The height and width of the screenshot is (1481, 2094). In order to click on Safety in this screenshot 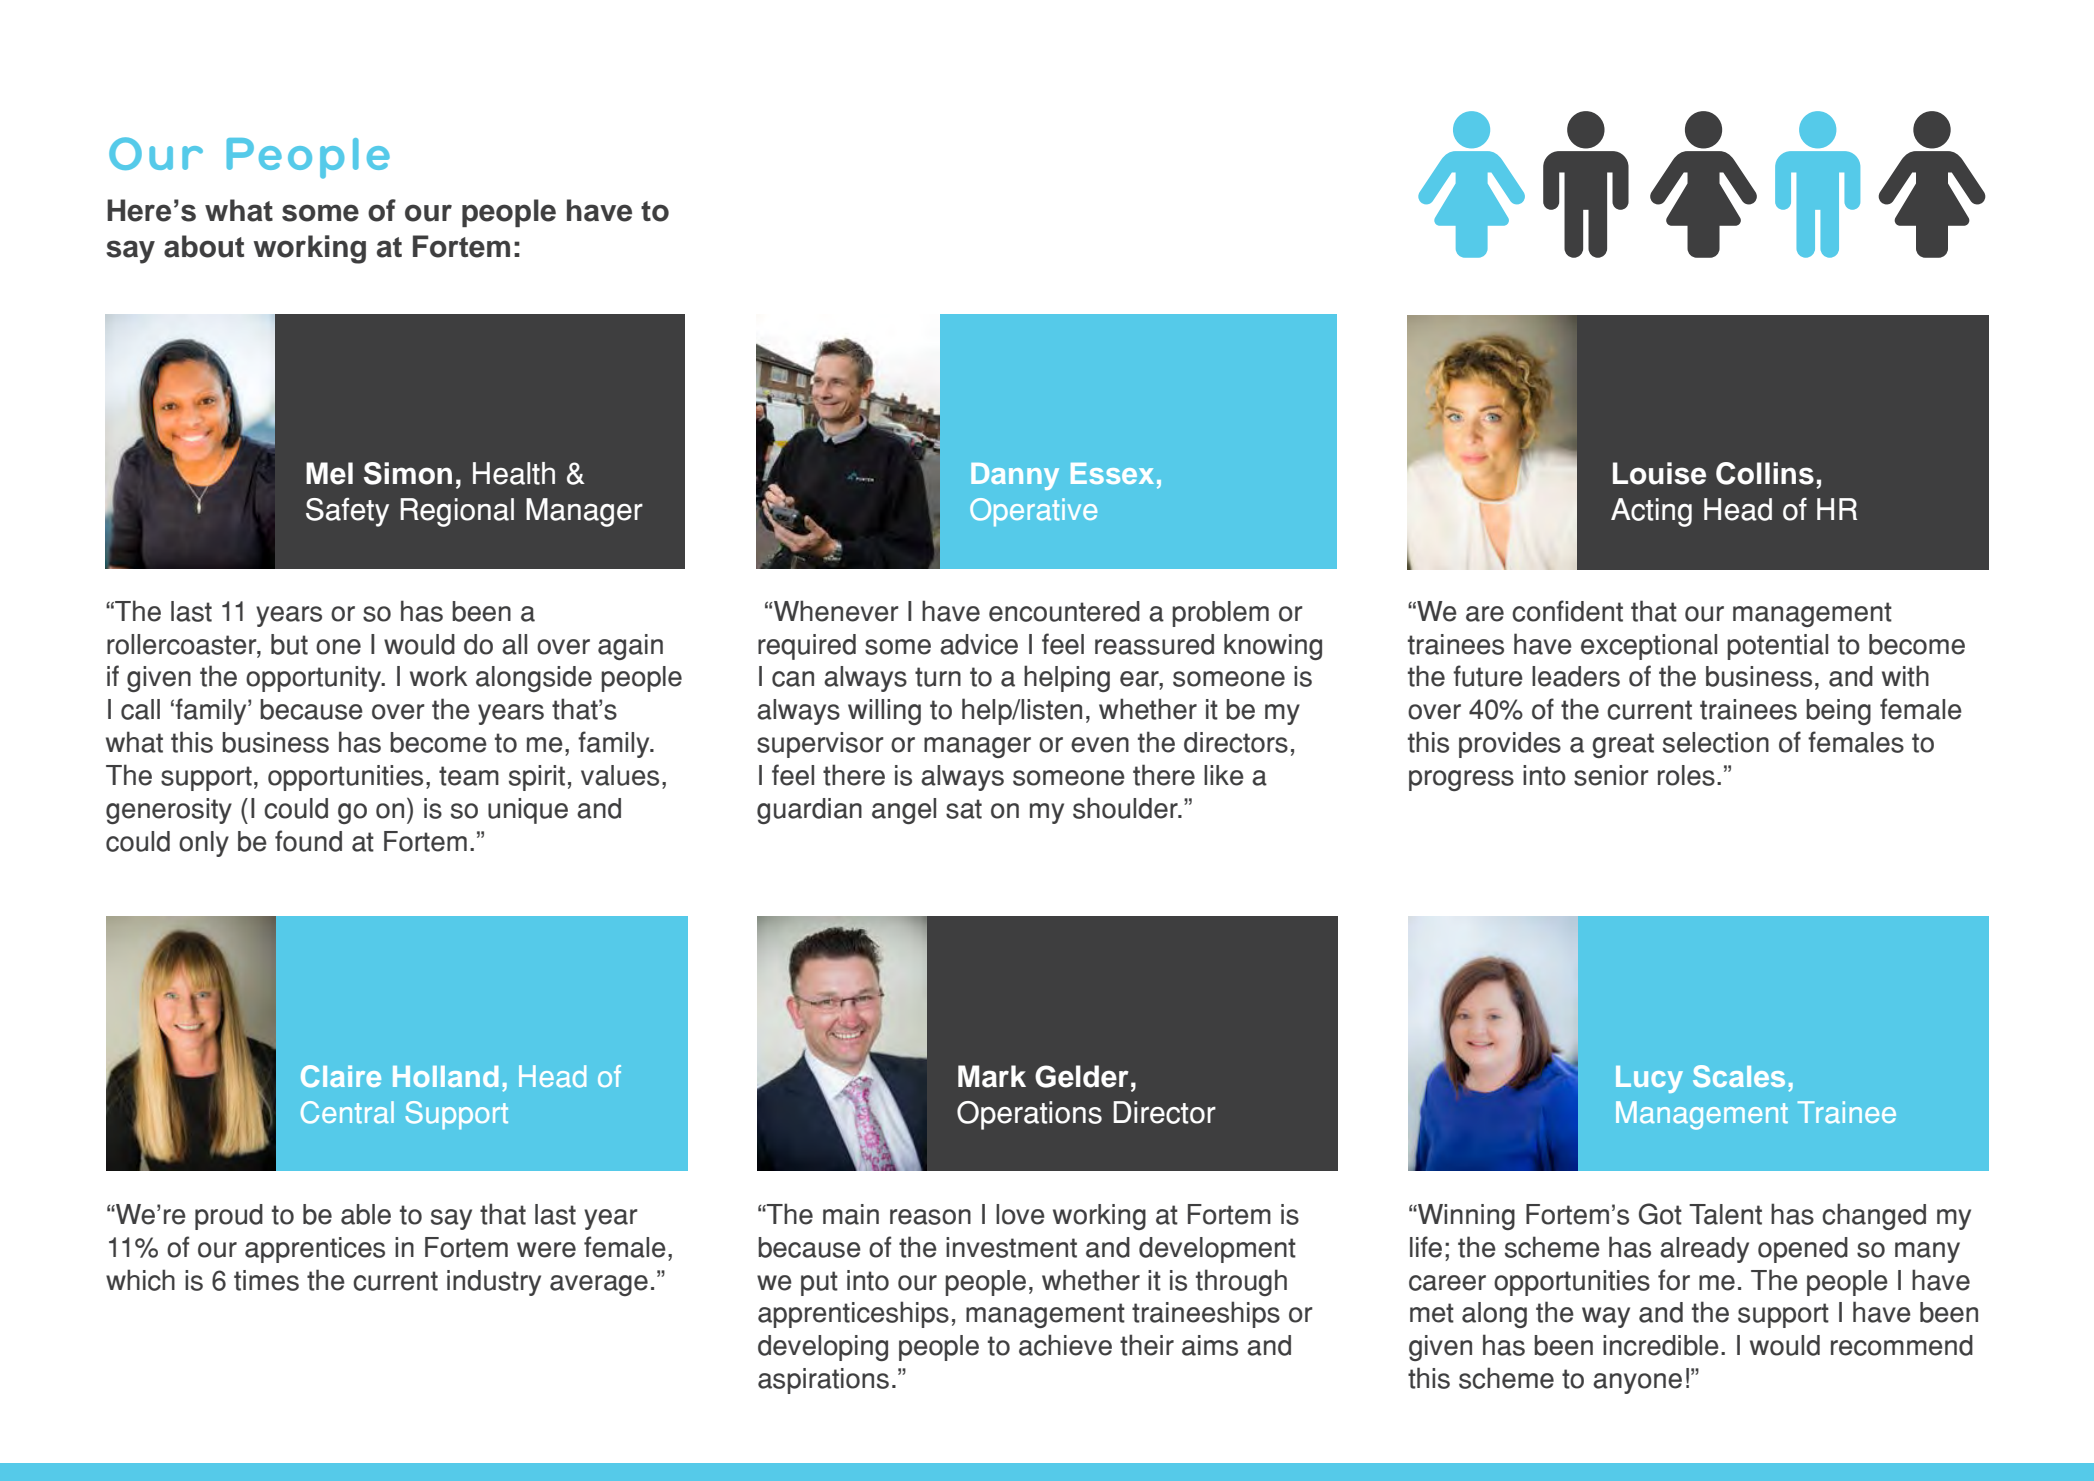, I will do `click(347, 512)`.
